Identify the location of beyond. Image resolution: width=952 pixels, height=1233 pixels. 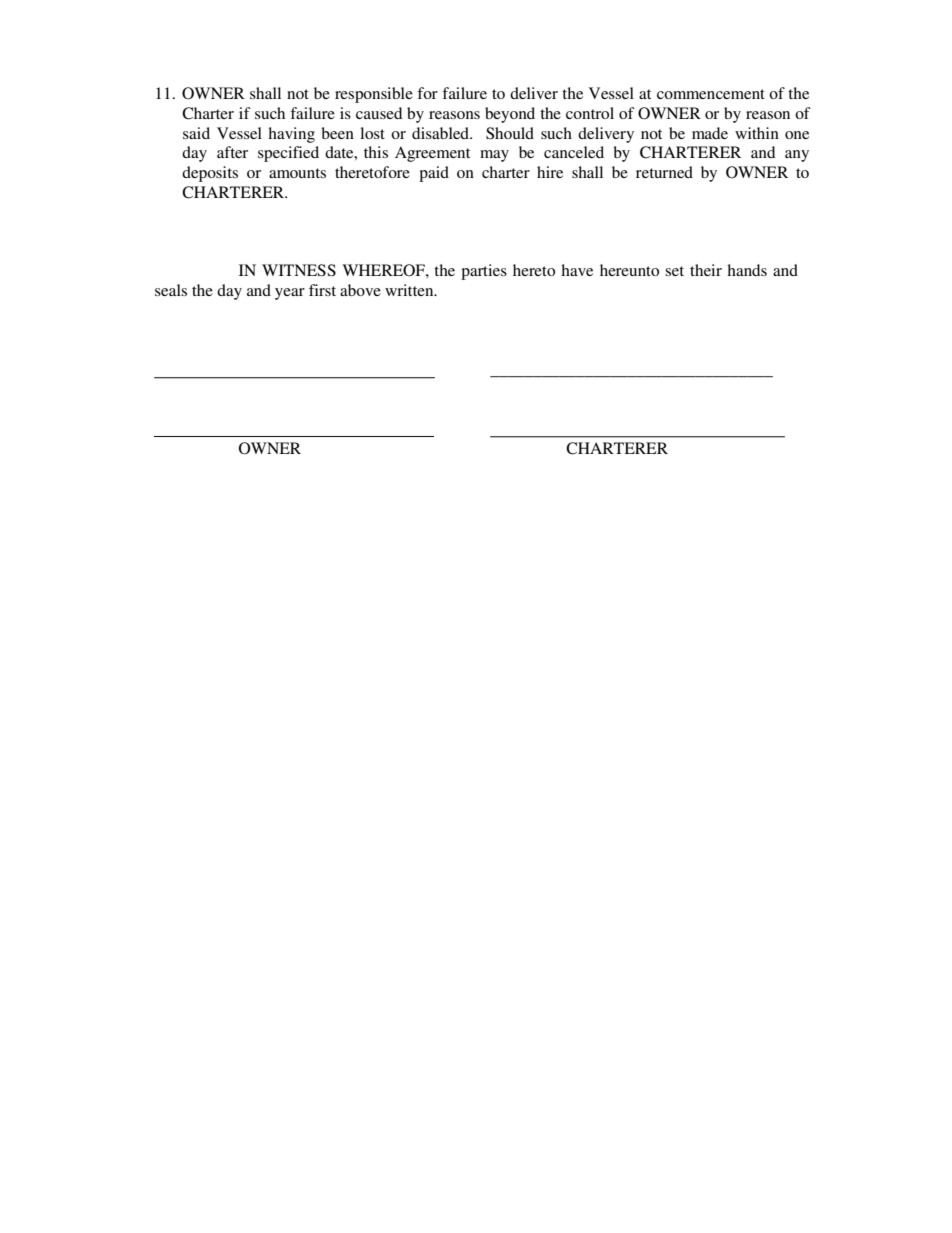
(510, 115).
